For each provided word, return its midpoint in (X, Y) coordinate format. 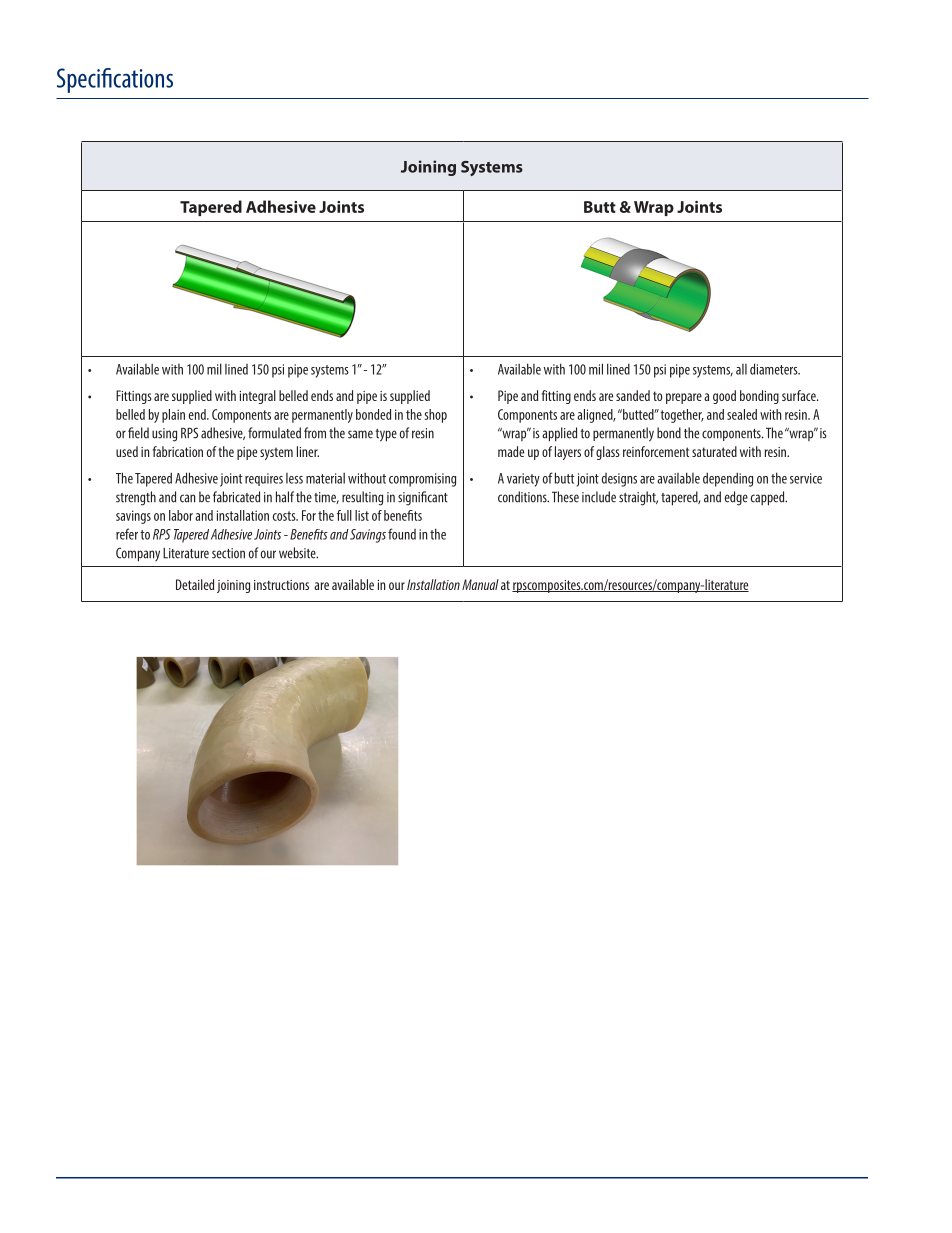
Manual (480, 584)
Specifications (115, 80)
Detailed (195, 584)
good (724, 397)
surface (800, 395)
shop (436, 416)
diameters (775, 369)
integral (258, 397)
